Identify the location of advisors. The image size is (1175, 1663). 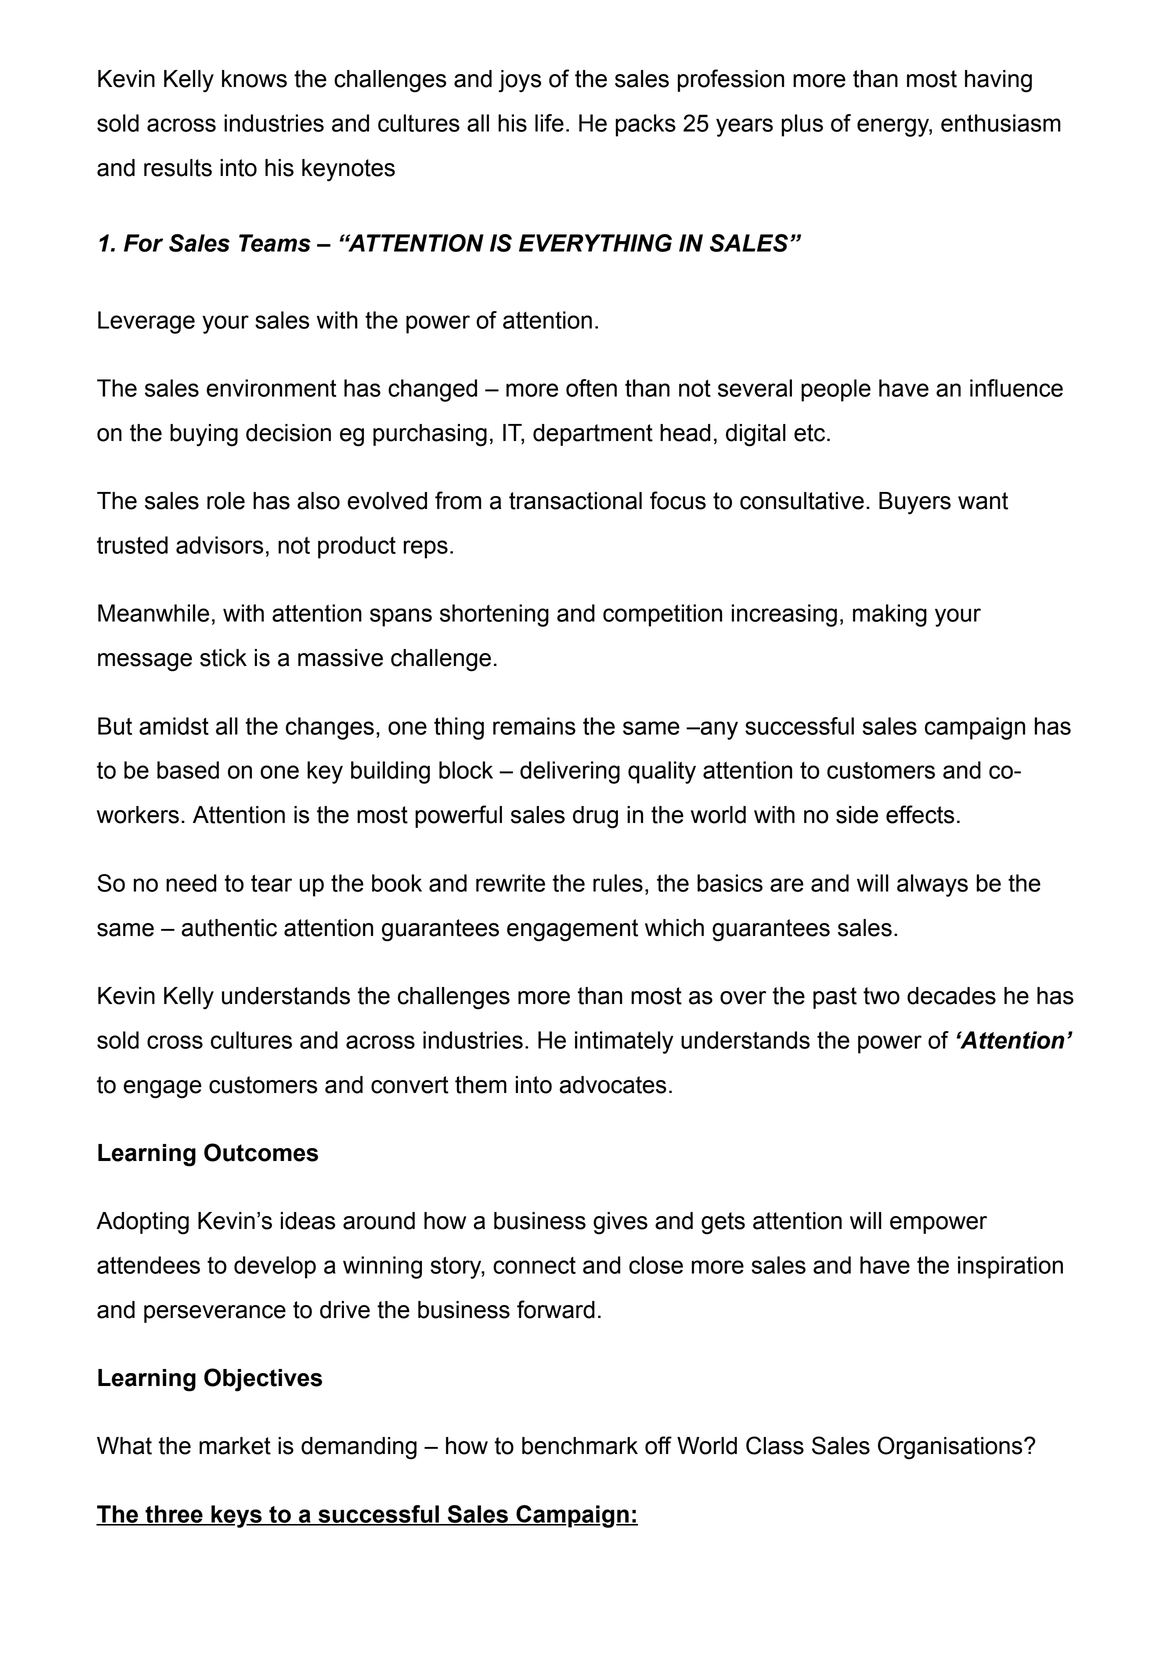
(219, 545).
